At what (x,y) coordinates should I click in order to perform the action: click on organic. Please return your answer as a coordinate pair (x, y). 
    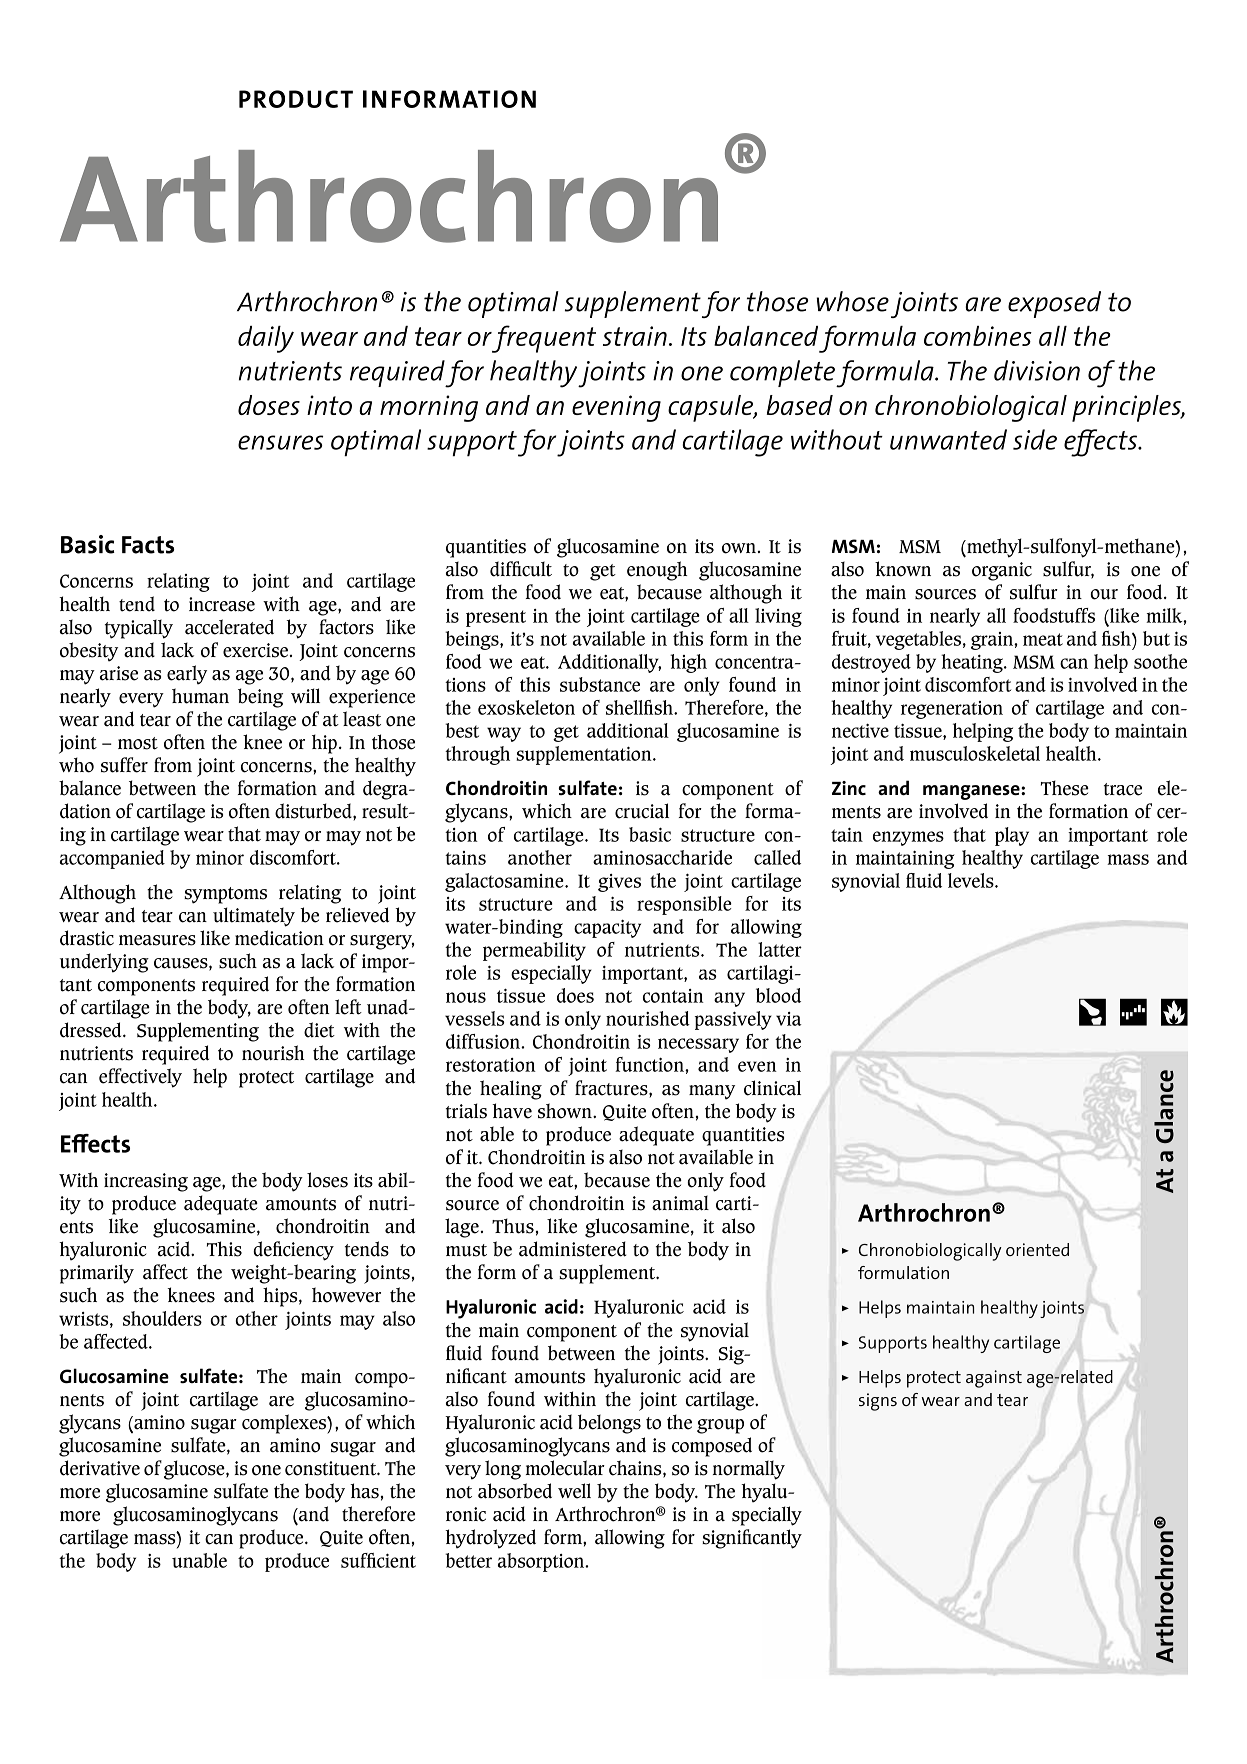
    Looking at the image, I should click on (1002, 571).
